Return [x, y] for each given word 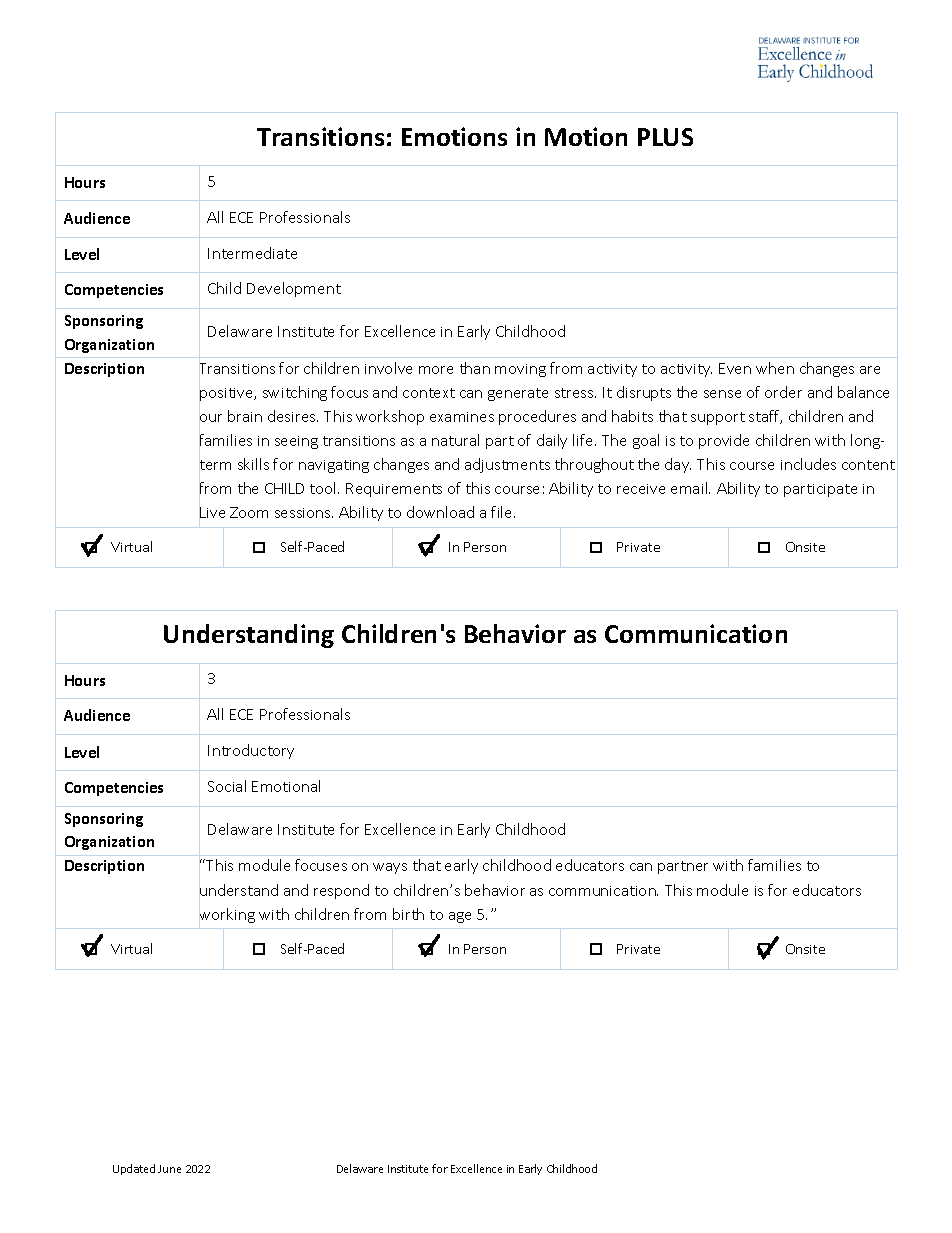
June [169, 1169]
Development [294, 289]
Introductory [251, 751]
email [690, 488]
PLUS [665, 137]
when [775, 368]
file [503, 512]
